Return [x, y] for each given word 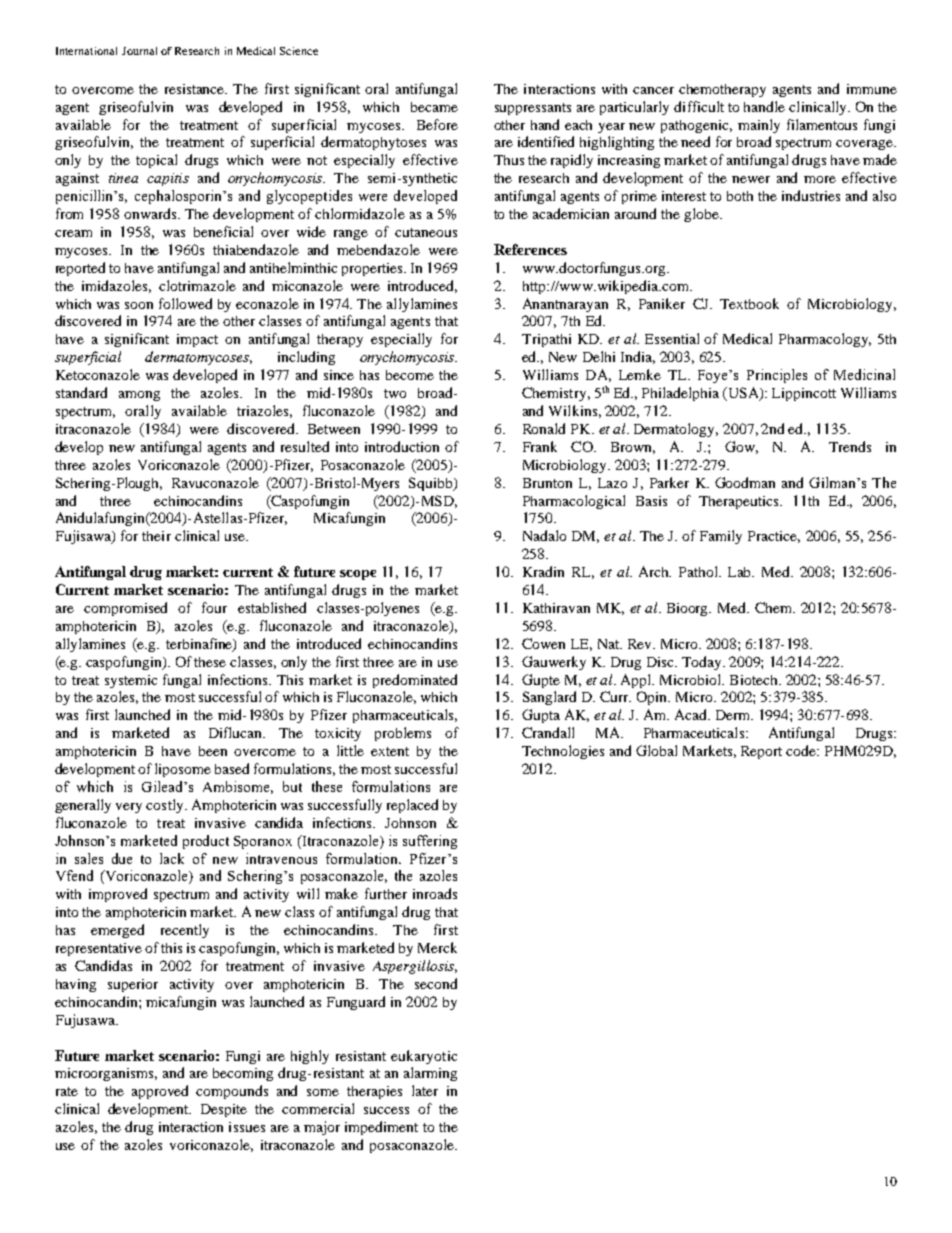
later [425, 1090]
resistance [196, 89]
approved [160, 1092]
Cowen [543, 643]
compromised [125, 609]
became [434, 107]
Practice [774, 537]
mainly [759, 126]
